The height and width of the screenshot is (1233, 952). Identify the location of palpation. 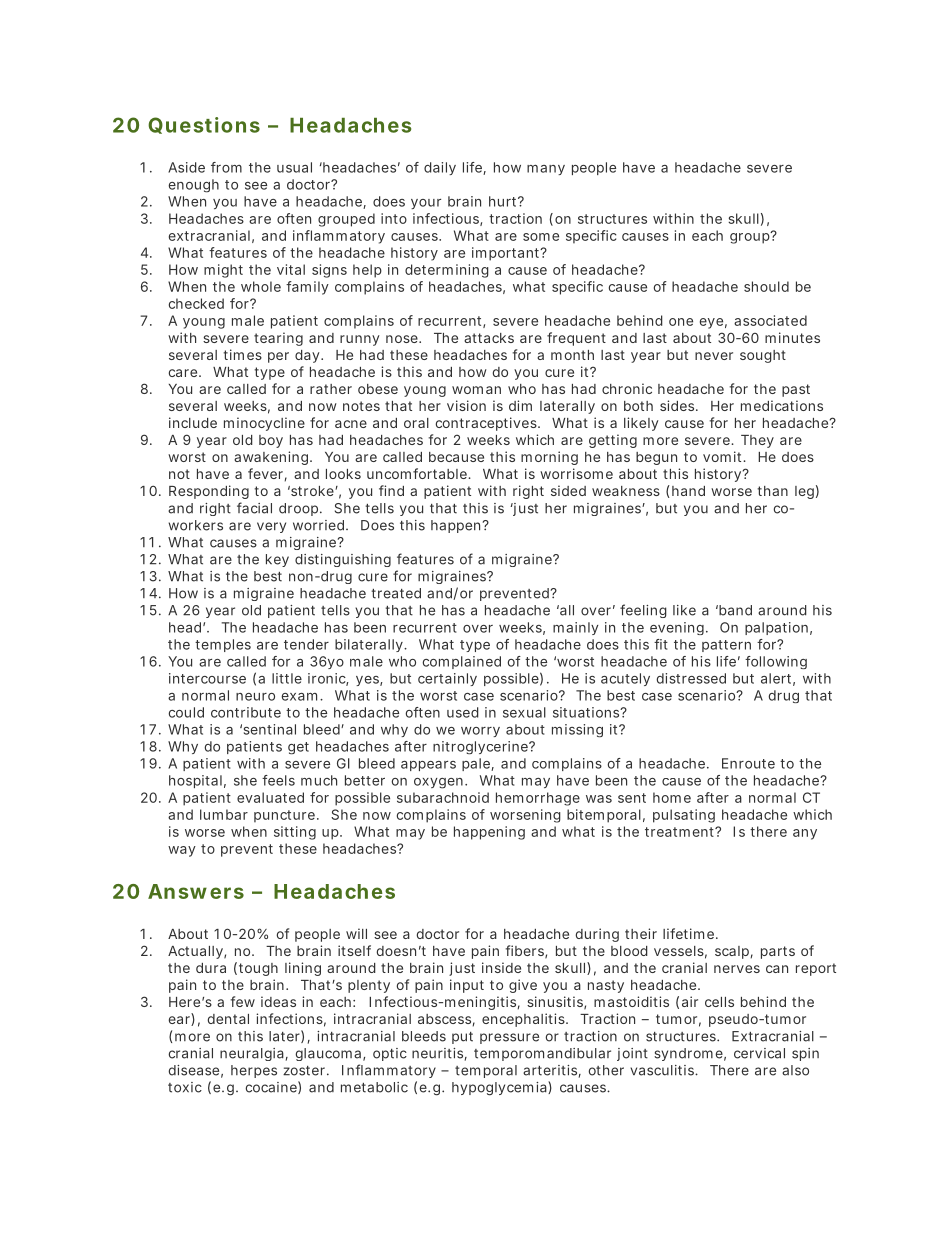
(776, 628).
